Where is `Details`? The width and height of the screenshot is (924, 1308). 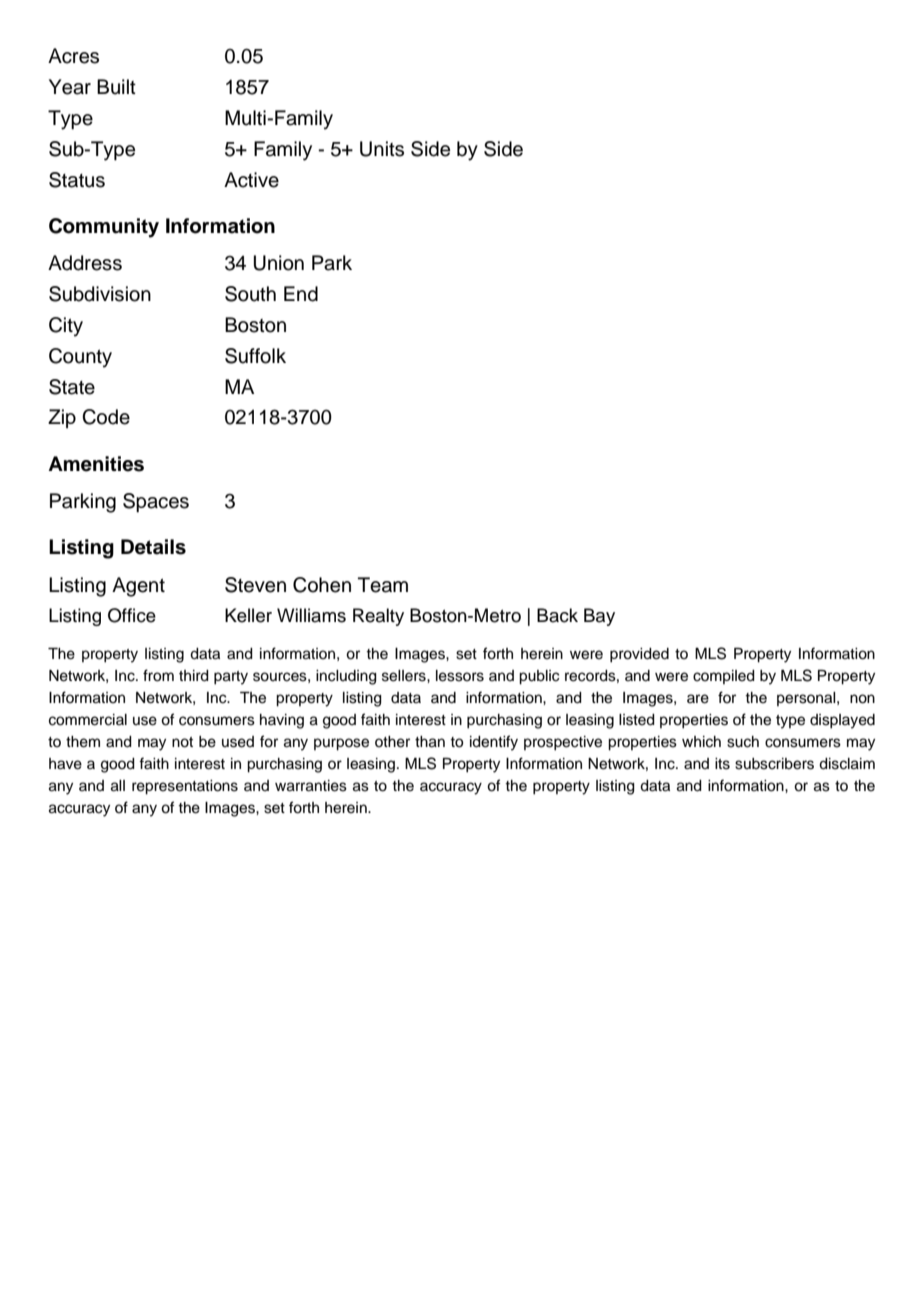
Details is located at coordinates (153, 547).
